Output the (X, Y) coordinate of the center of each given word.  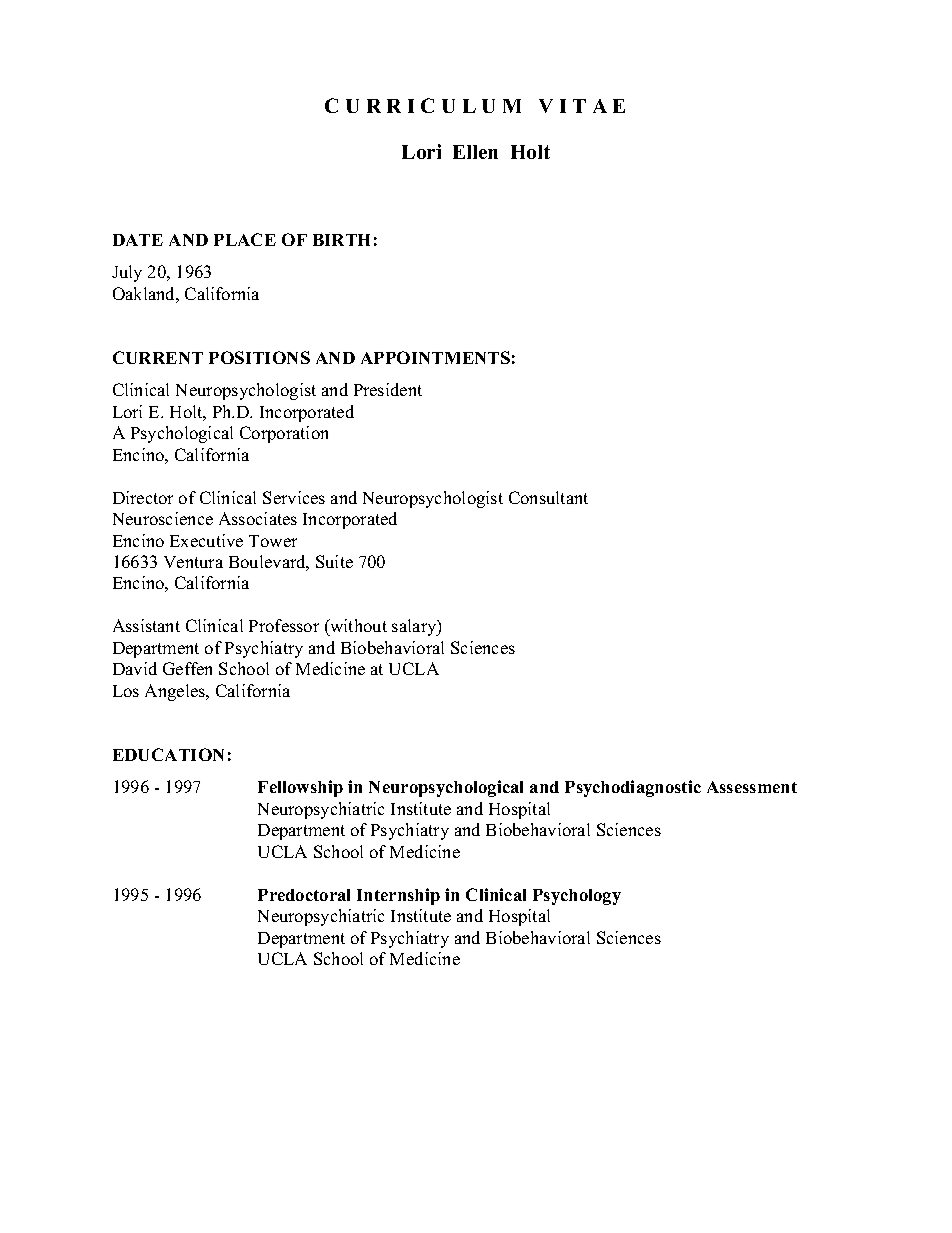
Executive (206, 540)
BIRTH (341, 240)
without (357, 627)
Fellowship (300, 788)
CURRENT (158, 357)
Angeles (176, 692)
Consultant (548, 497)
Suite (334, 561)
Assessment (752, 787)
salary (415, 627)
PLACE (245, 239)
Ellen (475, 152)
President (388, 389)
